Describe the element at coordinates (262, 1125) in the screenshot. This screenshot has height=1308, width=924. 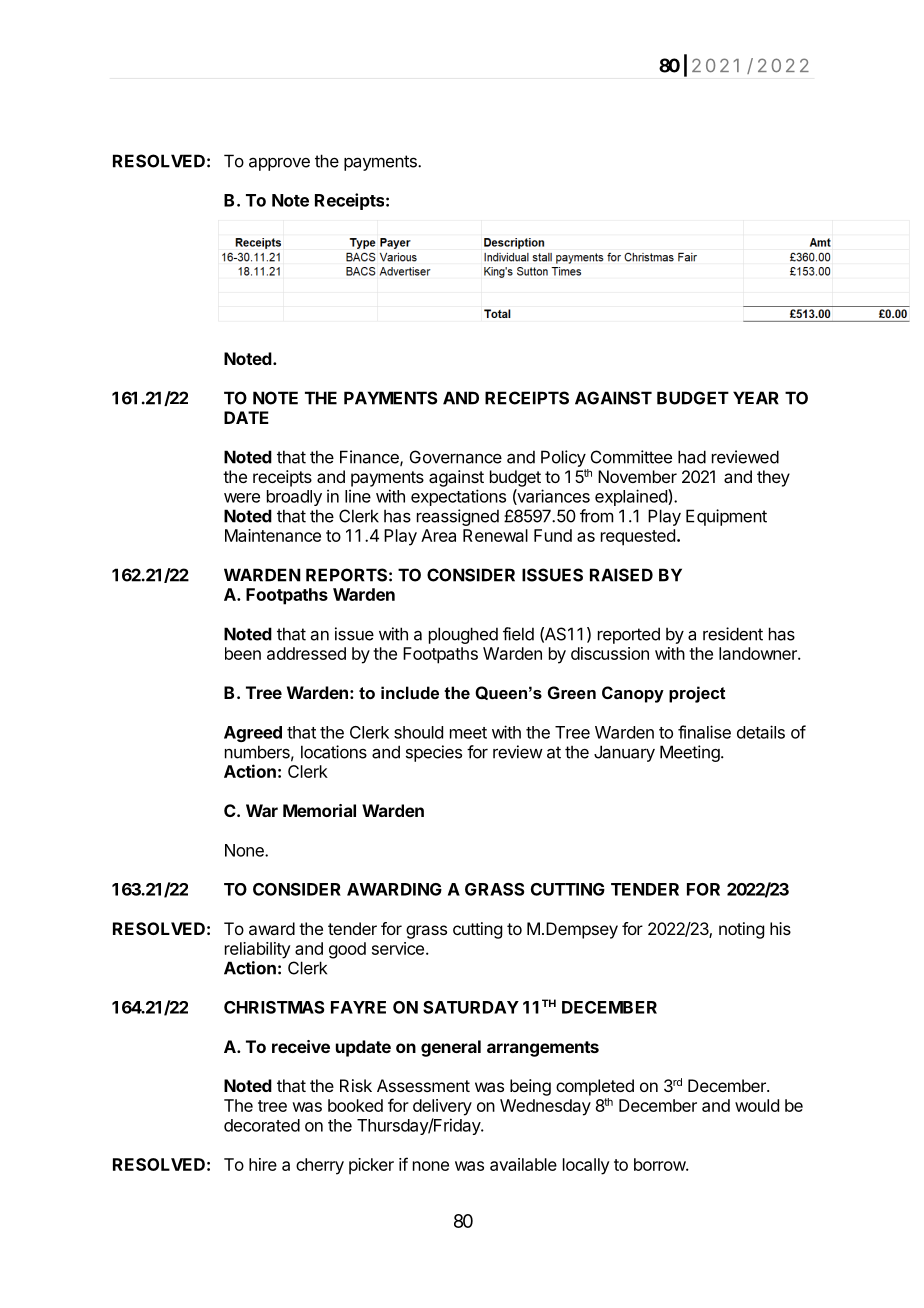
I see `decorated` at that location.
